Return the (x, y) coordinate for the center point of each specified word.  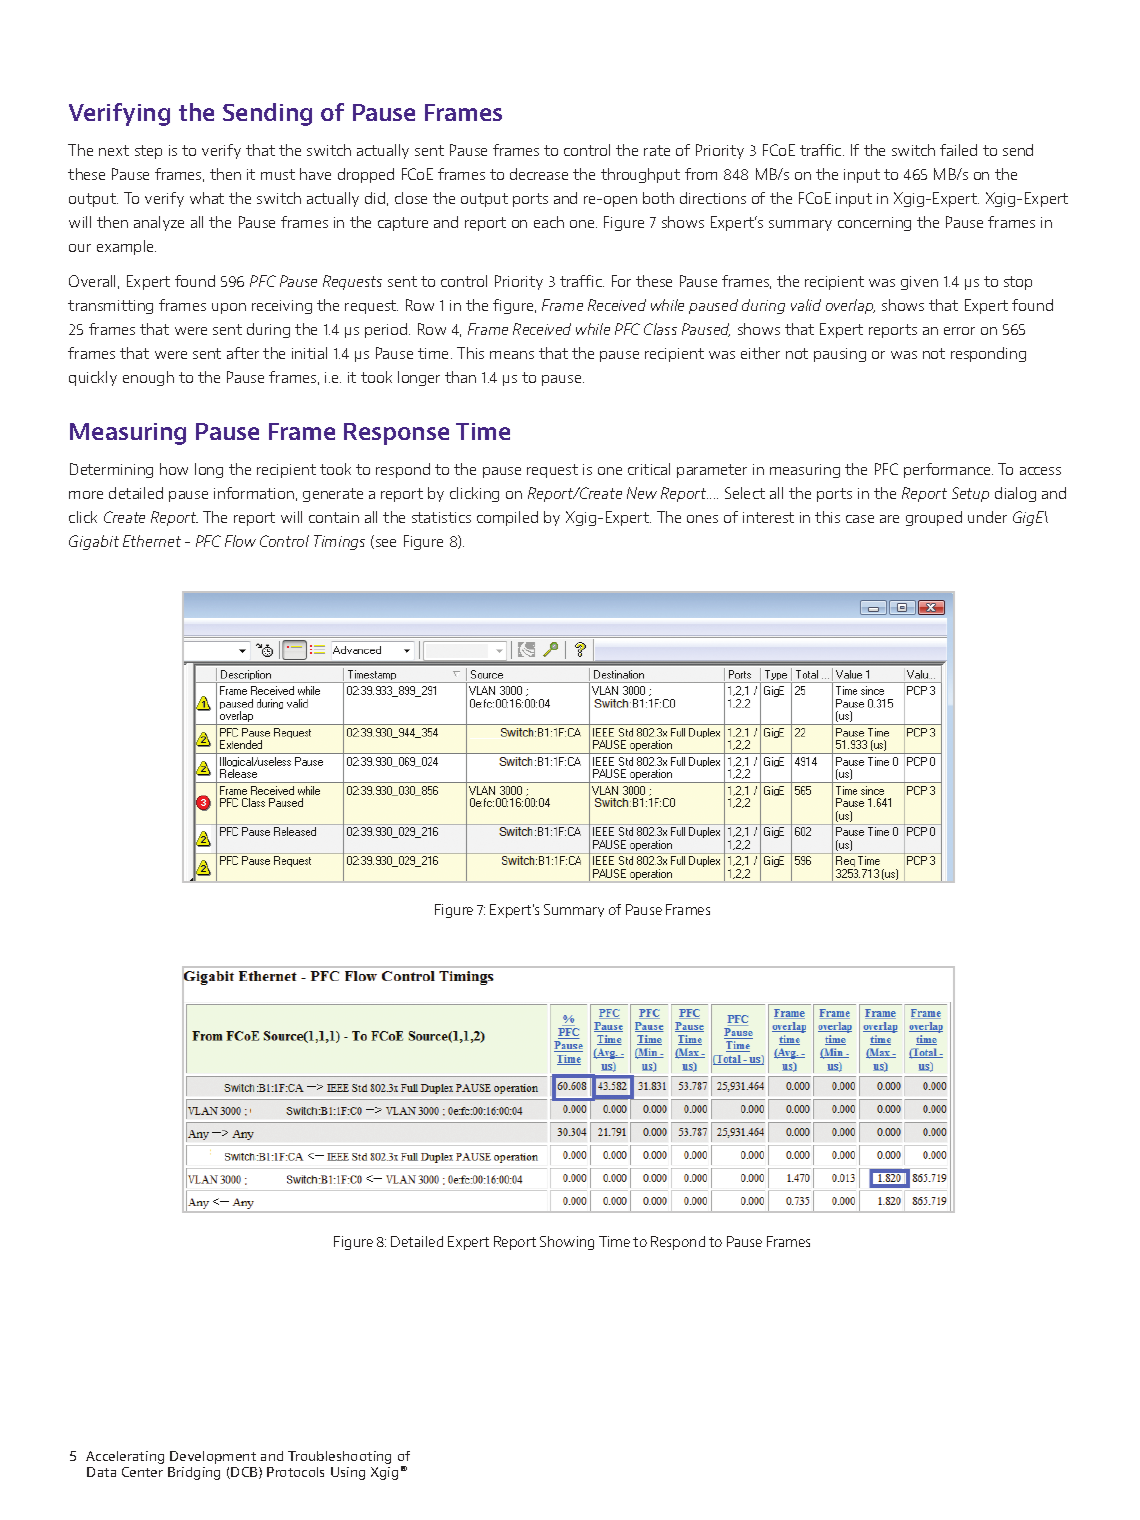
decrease (539, 174)
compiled (507, 518)
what (207, 198)
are (889, 519)
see (386, 543)
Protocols (295, 1472)
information (254, 493)
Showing (567, 1243)
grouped (934, 518)
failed (958, 150)
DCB (245, 1473)
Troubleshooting (339, 1457)
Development (213, 1457)
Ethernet (152, 541)
